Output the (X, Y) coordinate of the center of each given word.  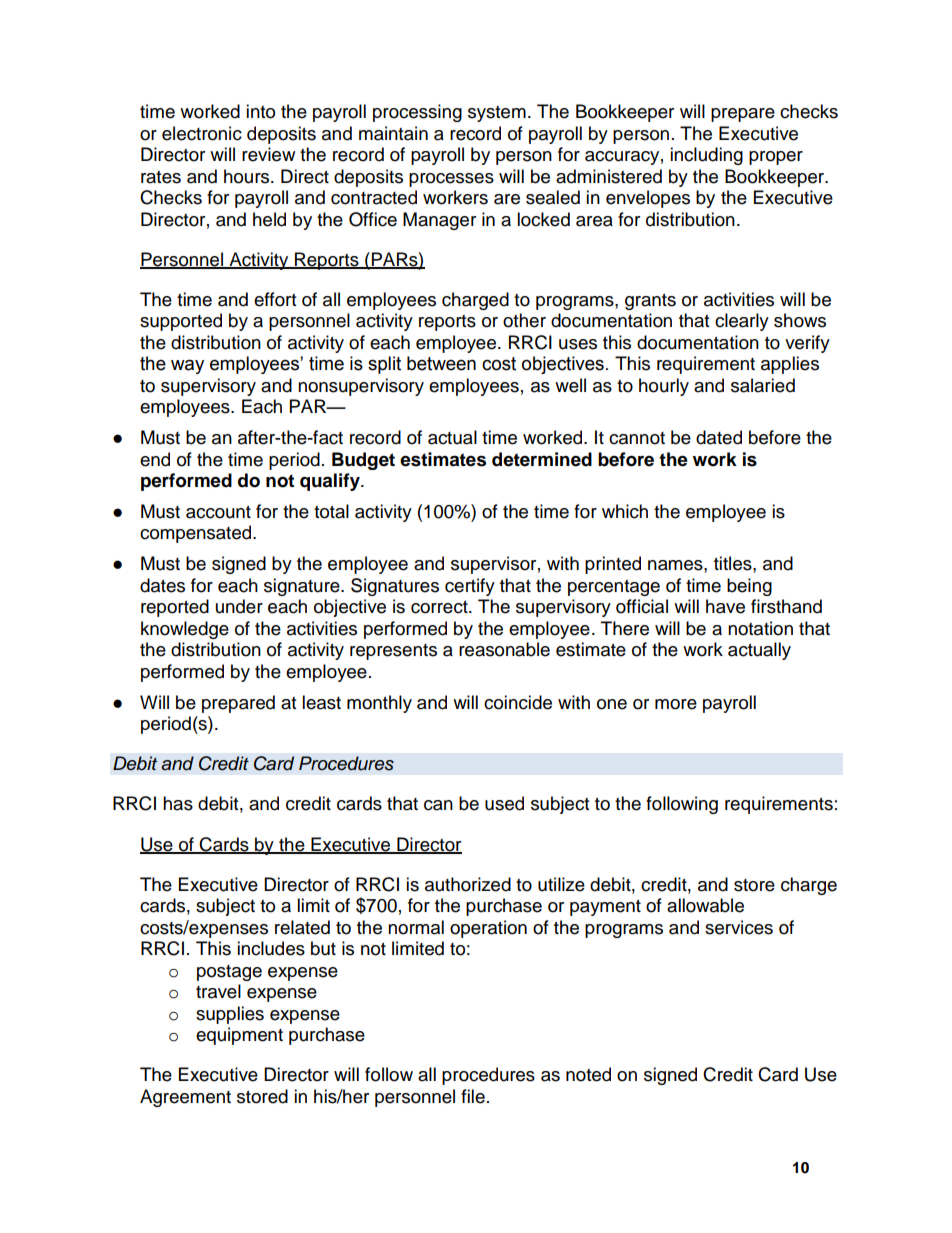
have (725, 606)
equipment (239, 1036)
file (473, 1096)
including (706, 156)
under (239, 606)
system (497, 114)
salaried (763, 385)
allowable (705, 905)
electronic (202, 133)
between (441, 363)
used (504, 803)
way (187, 366)
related (302, 927)
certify (470, 587)
